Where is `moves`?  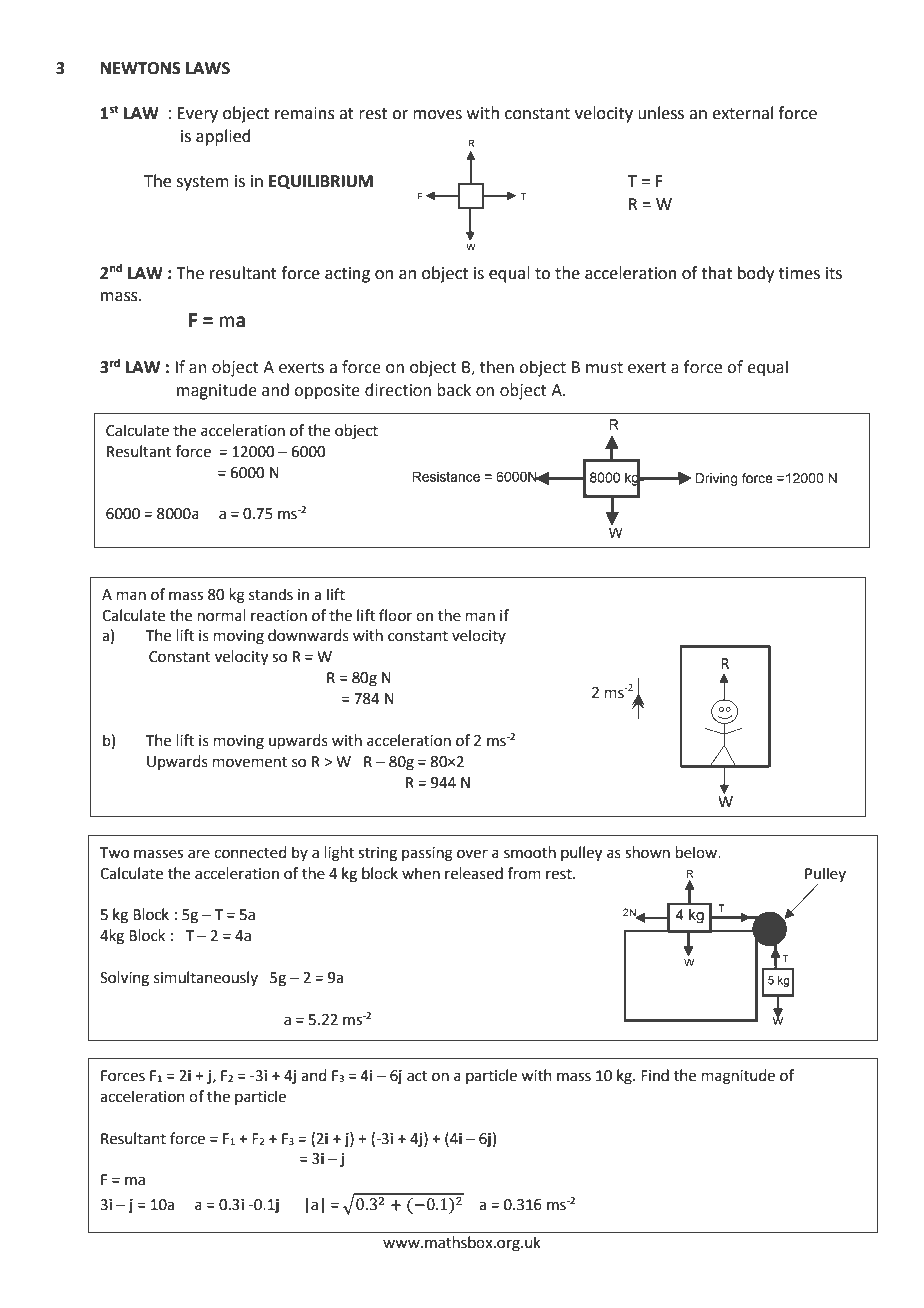 moves is located at coordinates (437, 115).
